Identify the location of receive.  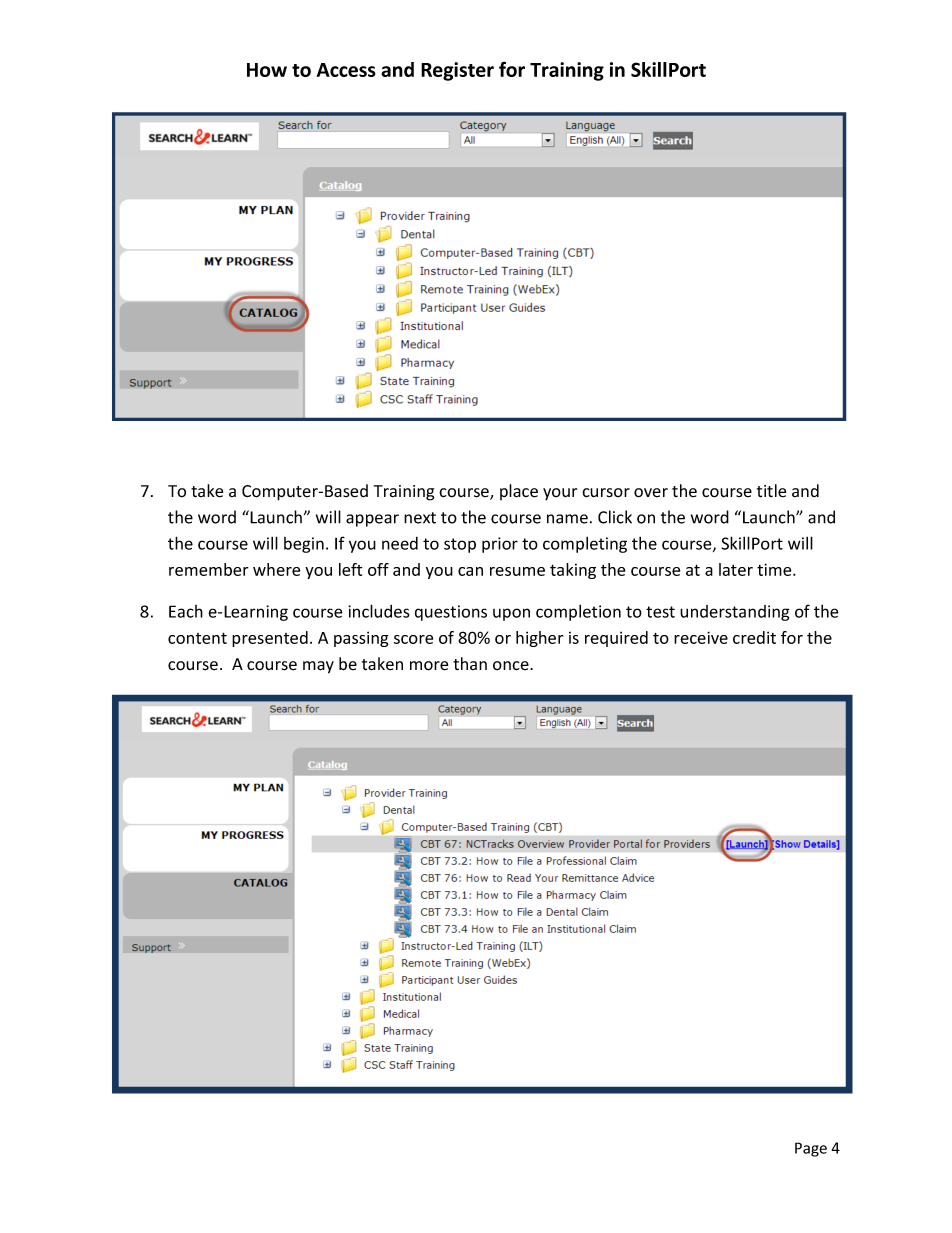
(701, 637).
